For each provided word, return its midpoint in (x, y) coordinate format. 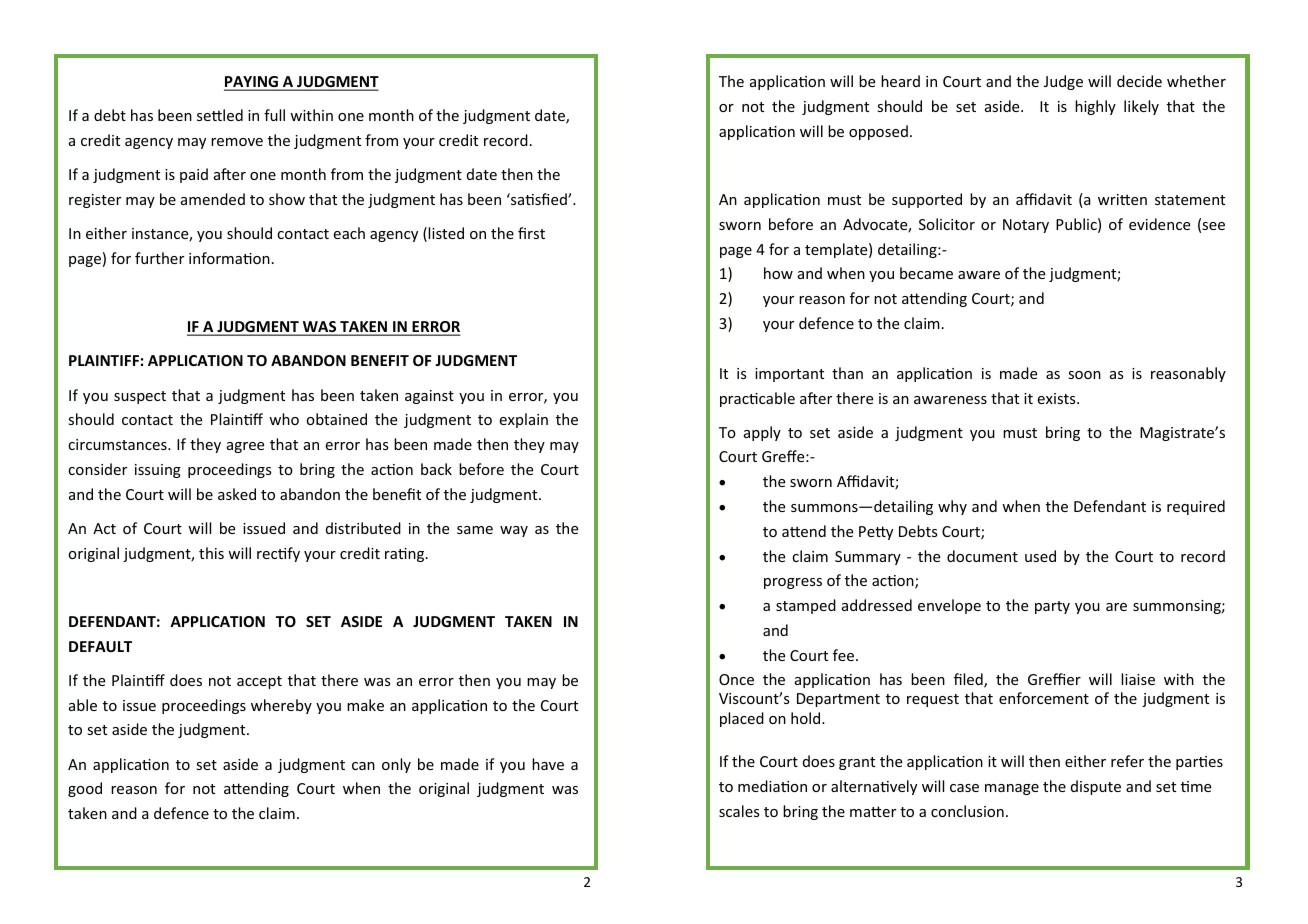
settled (220, 115)
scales (739, 811)
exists (1057, 398)
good (85, 789)
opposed (878, 132)
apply (762, 433)
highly (1095, 107)
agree (245, 447)
